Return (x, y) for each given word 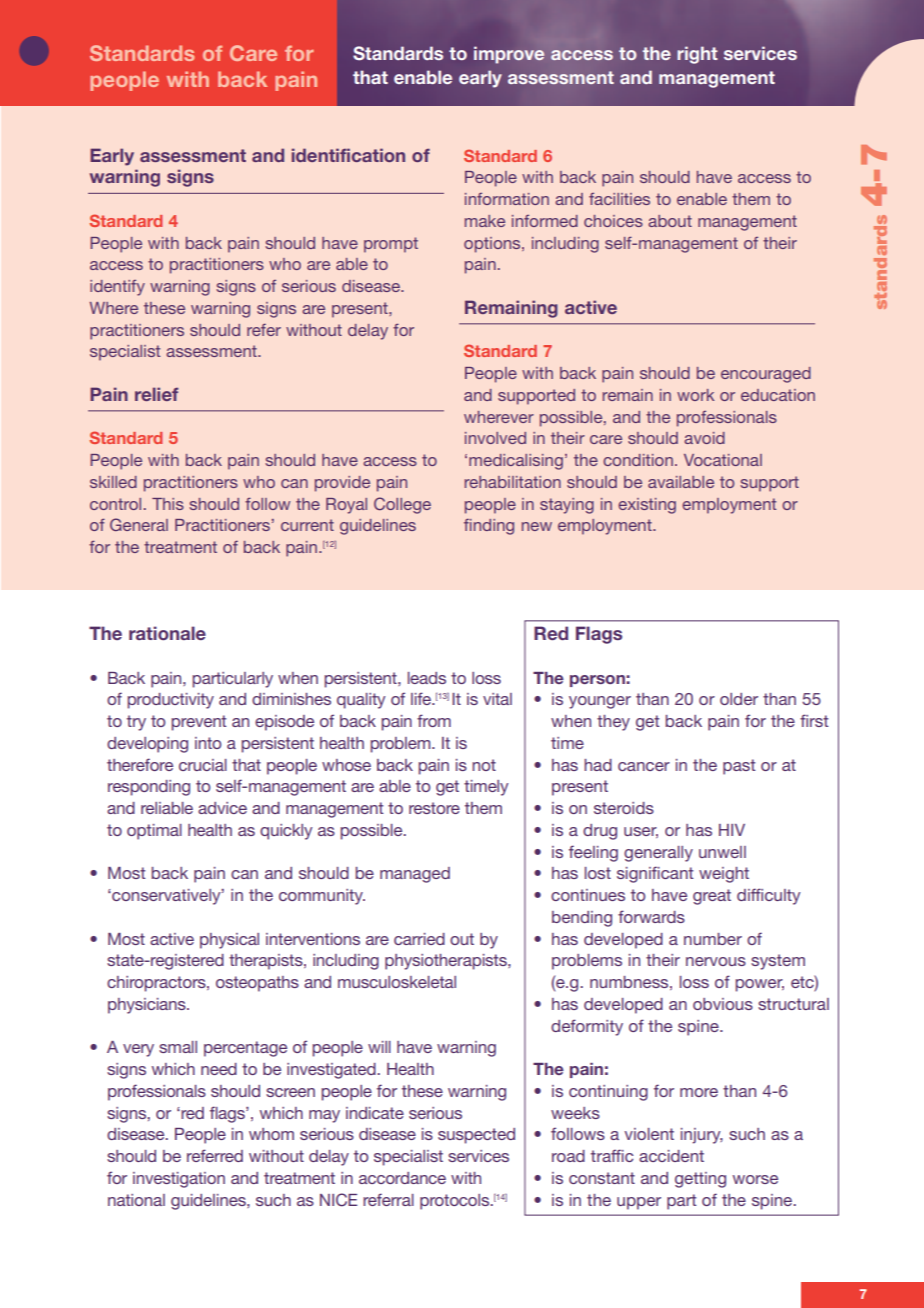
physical (229, 941)
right (697, 55)
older (739, 699)
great (712, 897)
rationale (167, 633)
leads (427, 678)
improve (509, 55)
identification (348, 155)
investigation (179, 1180)
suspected (476, 1136)
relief (156, 394)
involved (495, 438)
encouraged (766, 375)
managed (415, 875)
